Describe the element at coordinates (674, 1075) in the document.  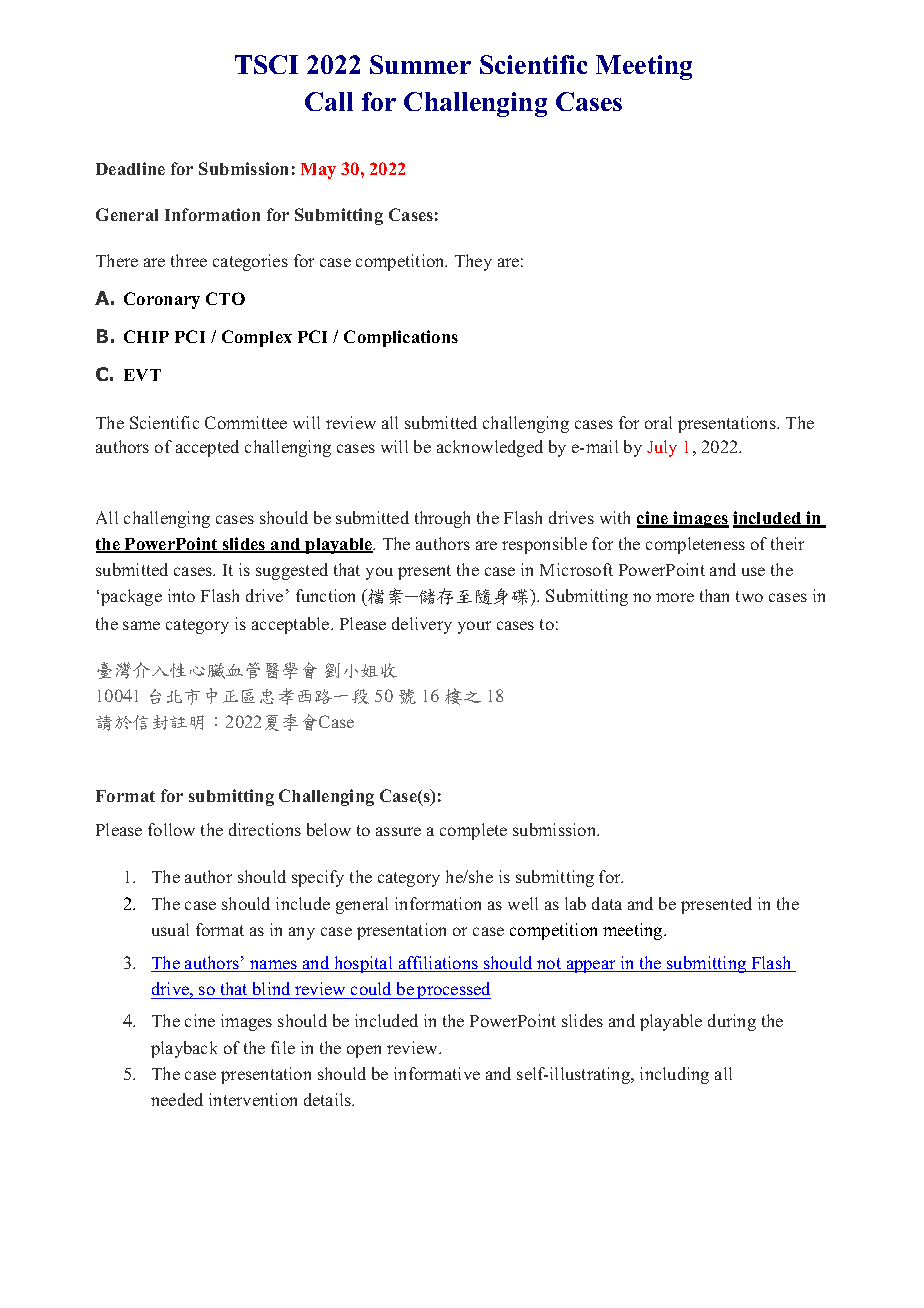
I see `including` at that location.
